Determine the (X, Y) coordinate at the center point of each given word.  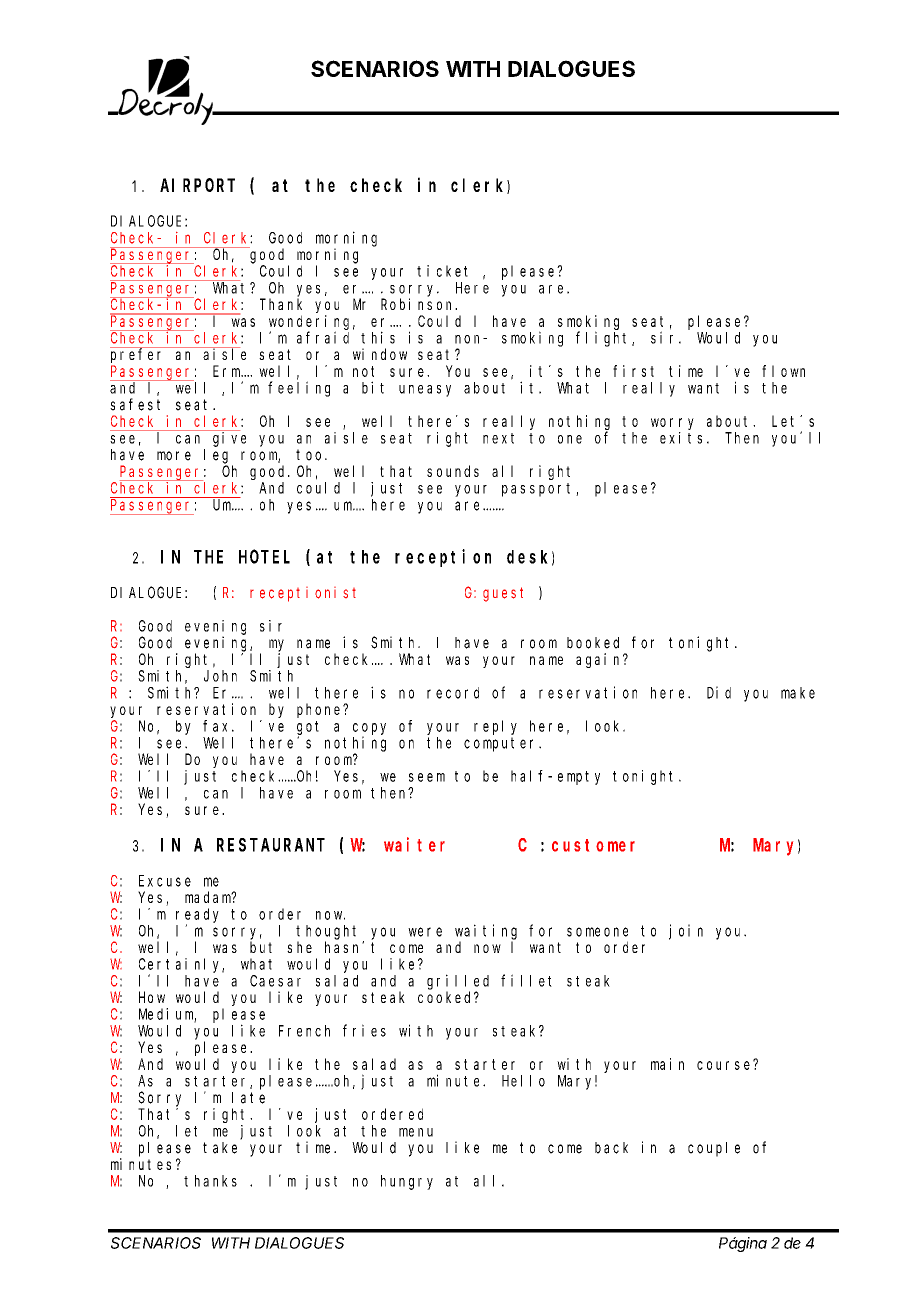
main (667, 1064)
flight (604, 339)
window (380, 354)
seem (427, 777)
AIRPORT (197, 185)
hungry (407, 1182)
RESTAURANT (271, 845)
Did (719, 692)
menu (416, 1132)
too (311, 455)
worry (672, 424)
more (174, 456)
